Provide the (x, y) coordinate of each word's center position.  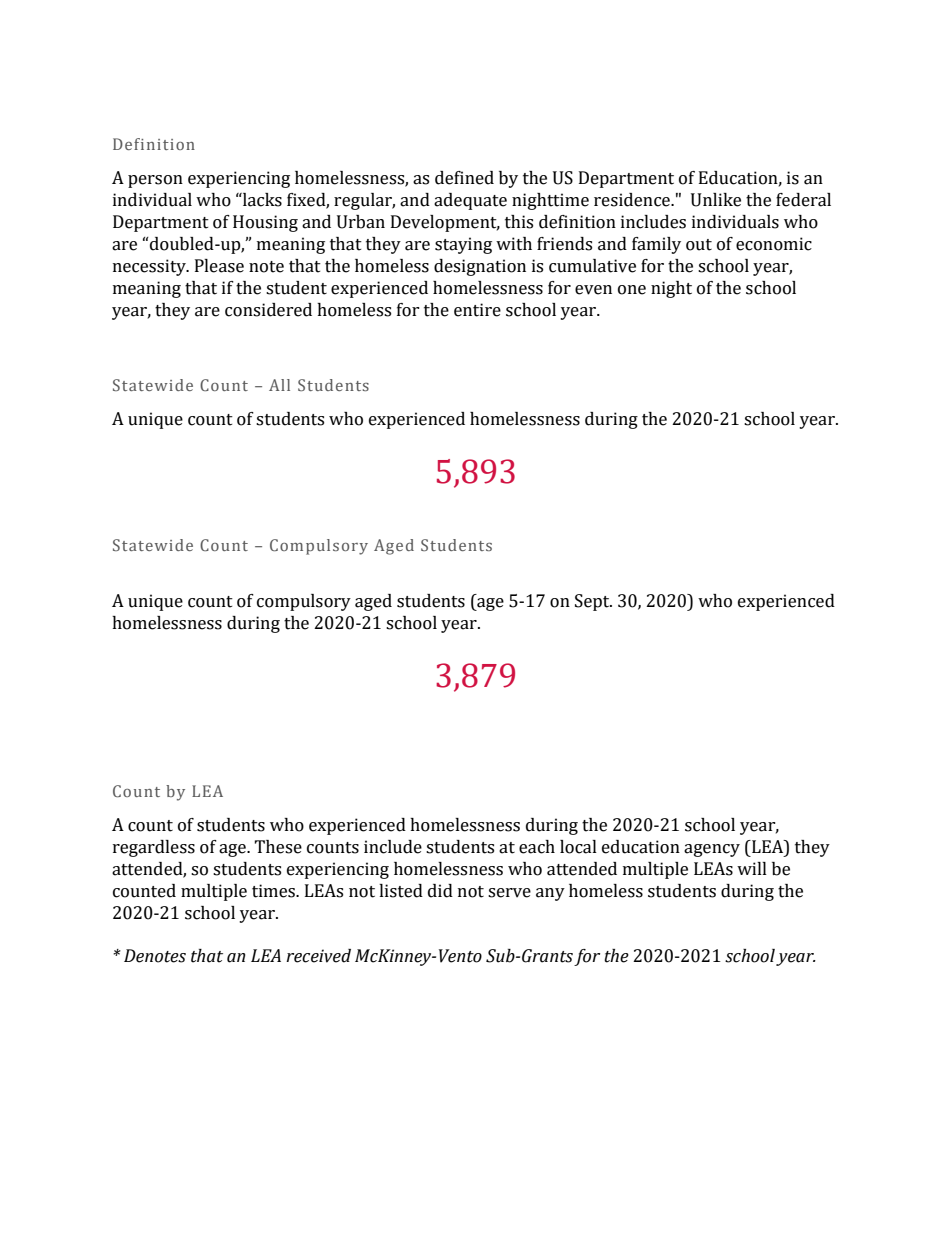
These (278, 847)
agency (712, 850)
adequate (470, 201)
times (275, 891)
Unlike (716, 200)
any (550, 894)
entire (477, 310)
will (752, 868)
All (279, 385)
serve (509, 893)
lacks (261, 200)
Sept (593, 602)
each (537, 847)
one (632, 290)
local (578, 847)
